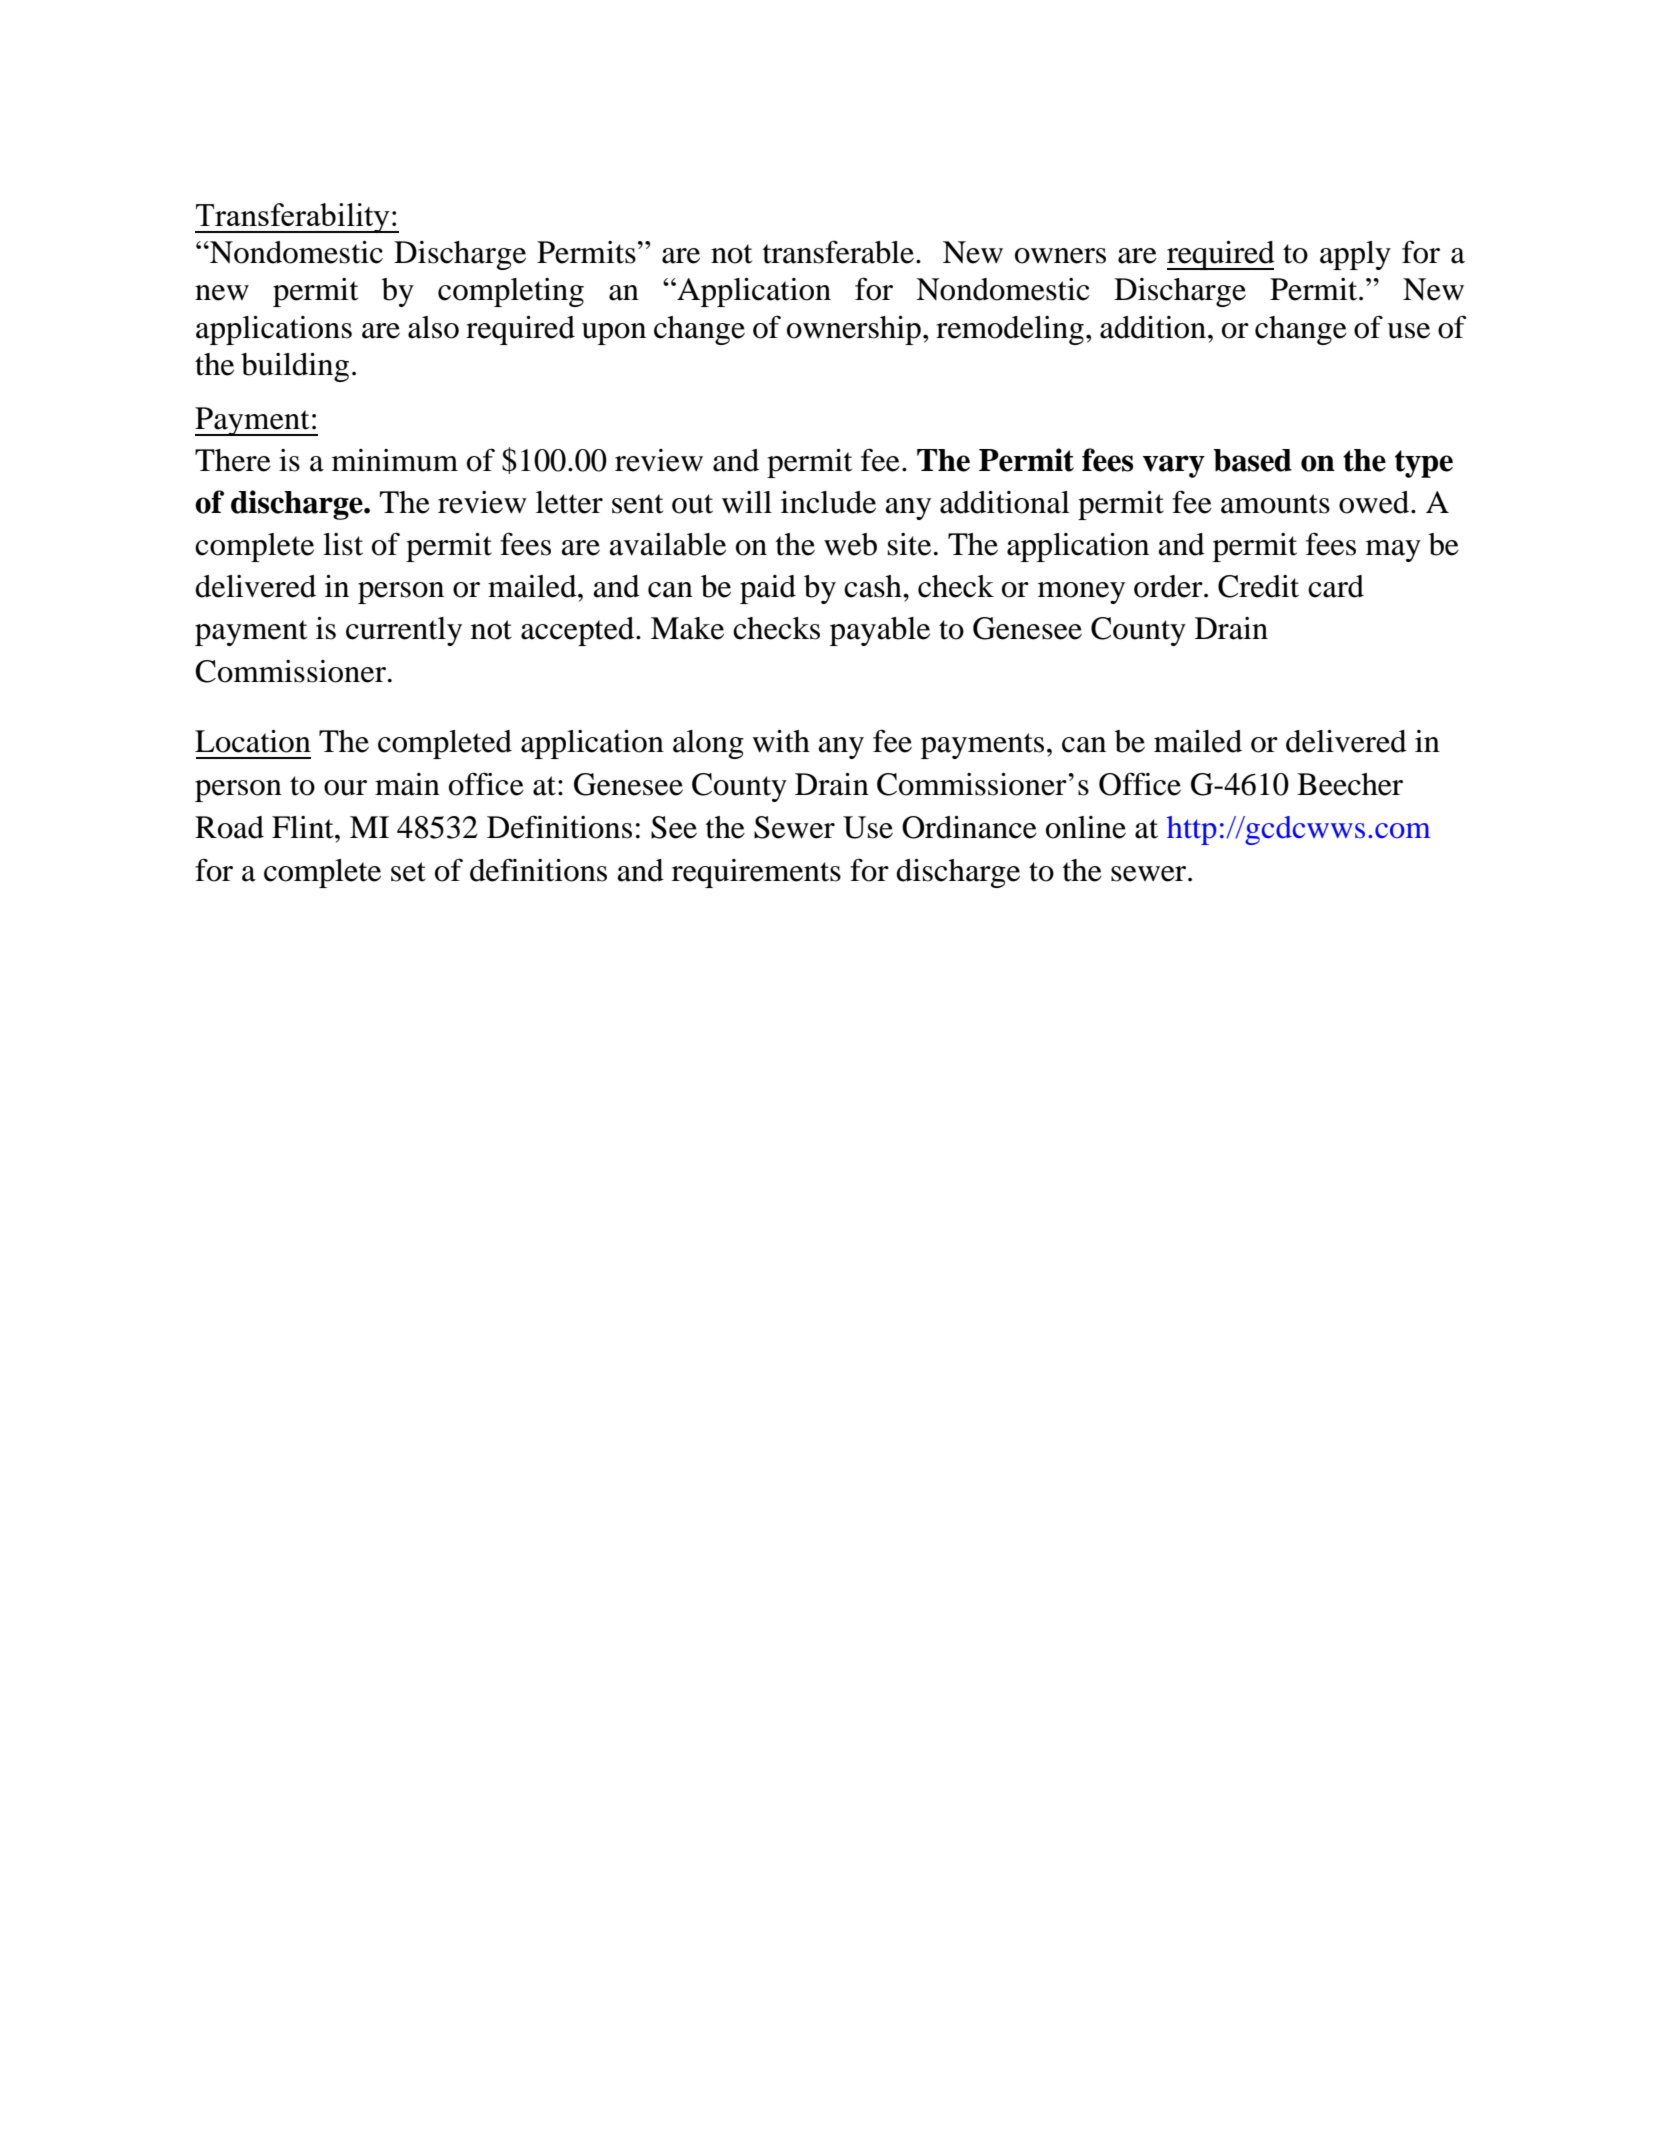 Image resolution: width=1660 pixels, height=2148 pixels. Describe the element at coordinates (343, 544) in the page. I see `list` at that location.
